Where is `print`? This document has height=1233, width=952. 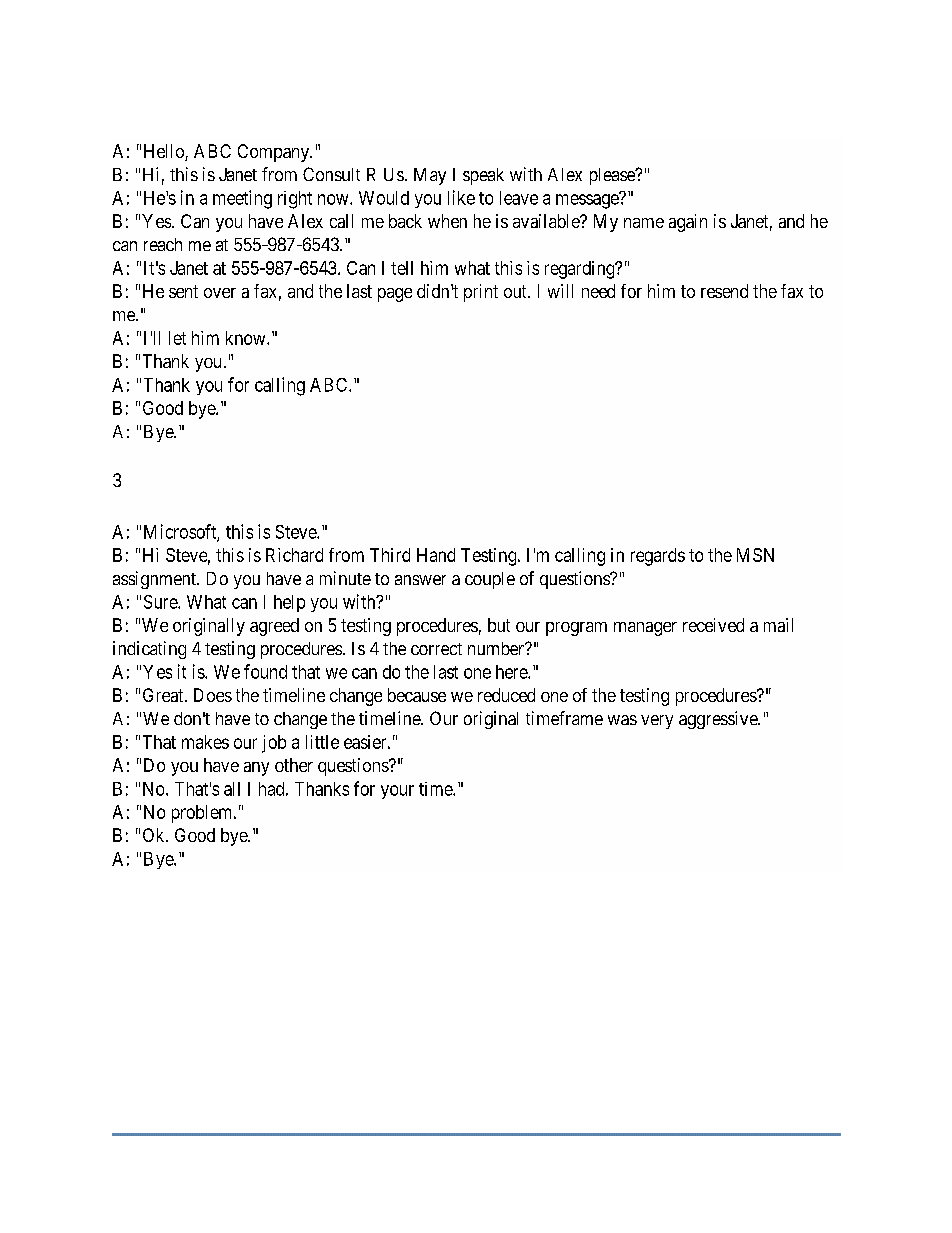
print is located at coordinates (481, 293).
